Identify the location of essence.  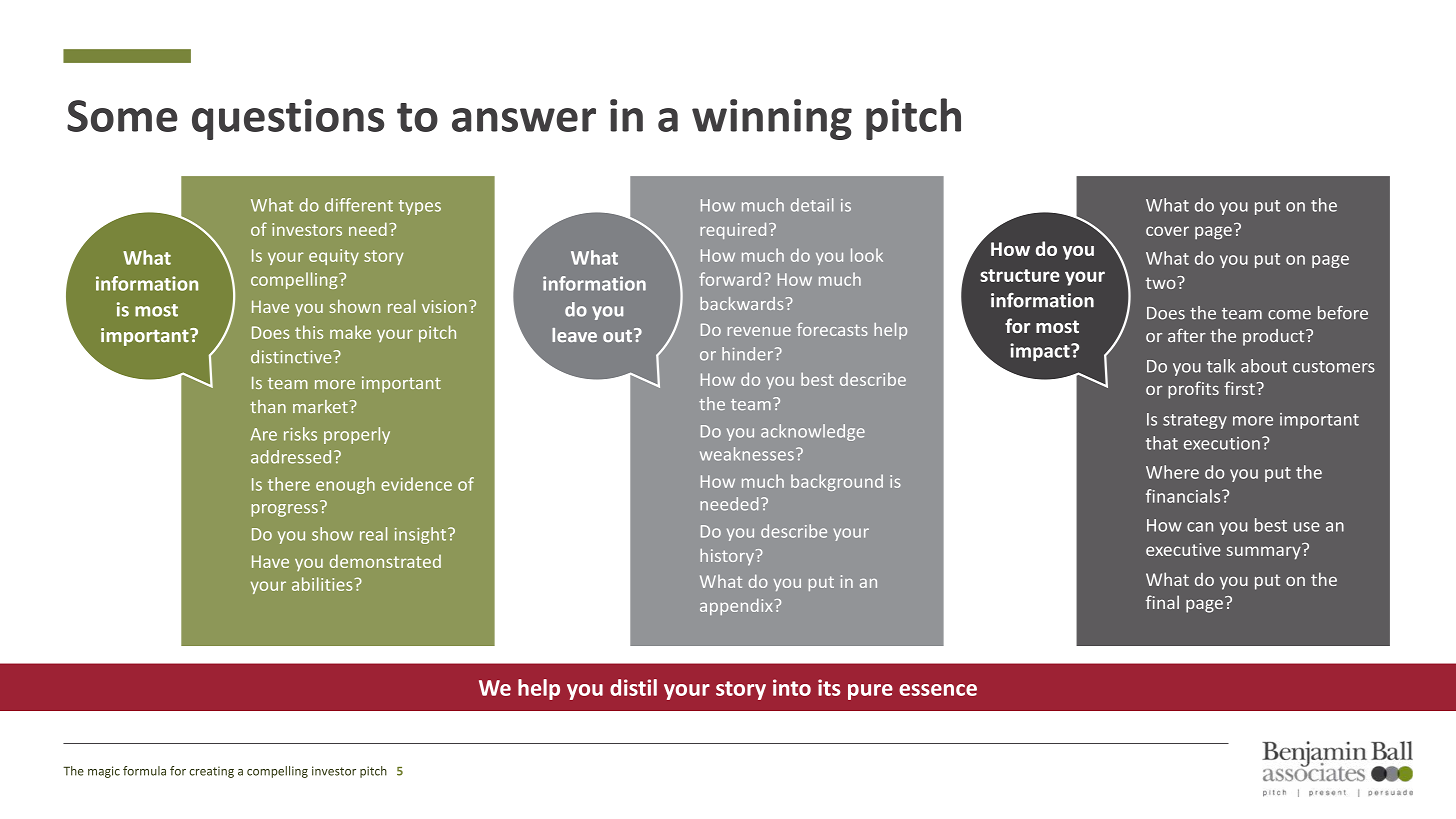
(938, 690).
